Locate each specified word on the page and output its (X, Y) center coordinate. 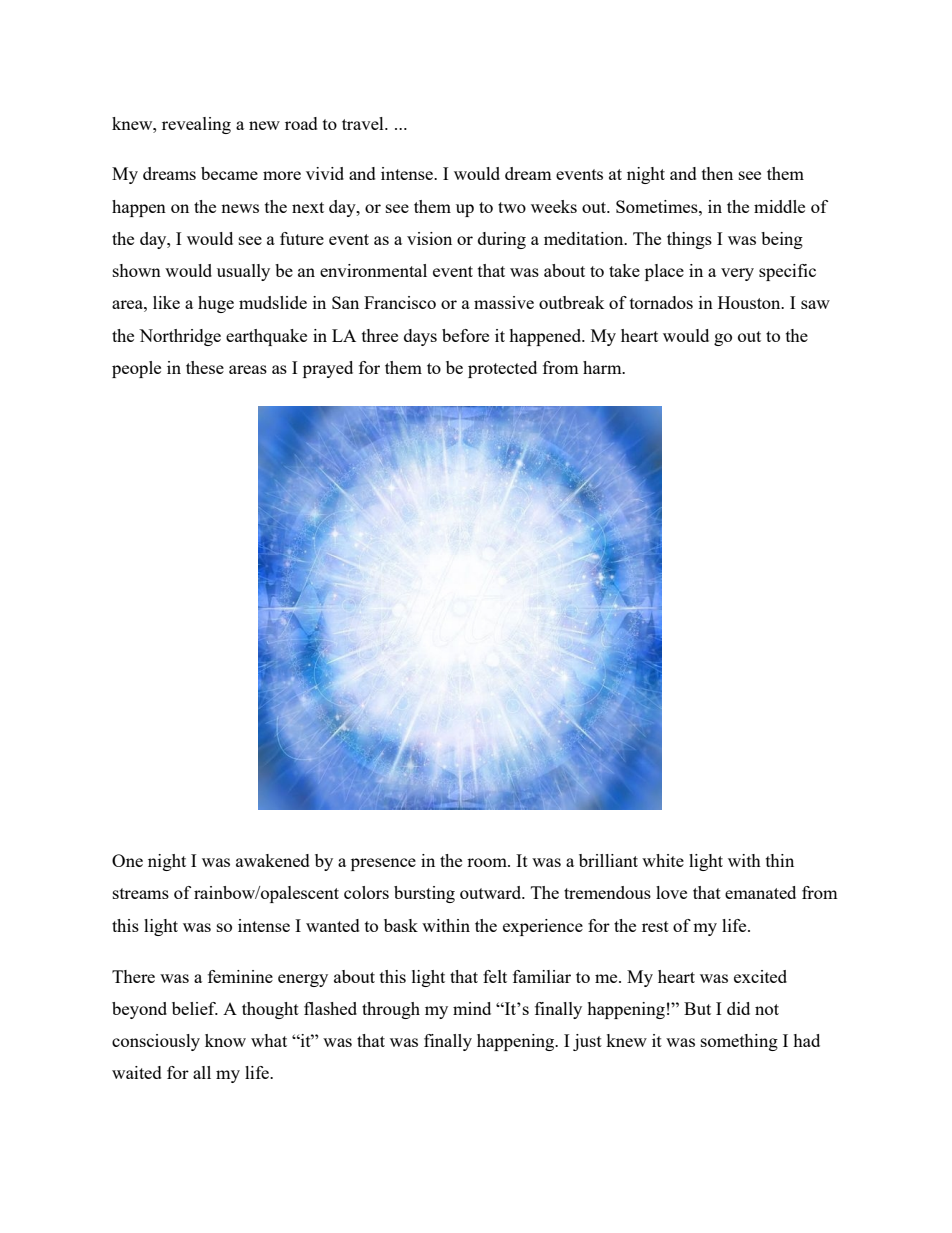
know (225, 1040)
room (488, 862)
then (717, 173)
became (229, 173)
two (512, 207)
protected (502, 369)
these (205, 367)
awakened (273, 860)
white (663, 860)
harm (603, 367)
